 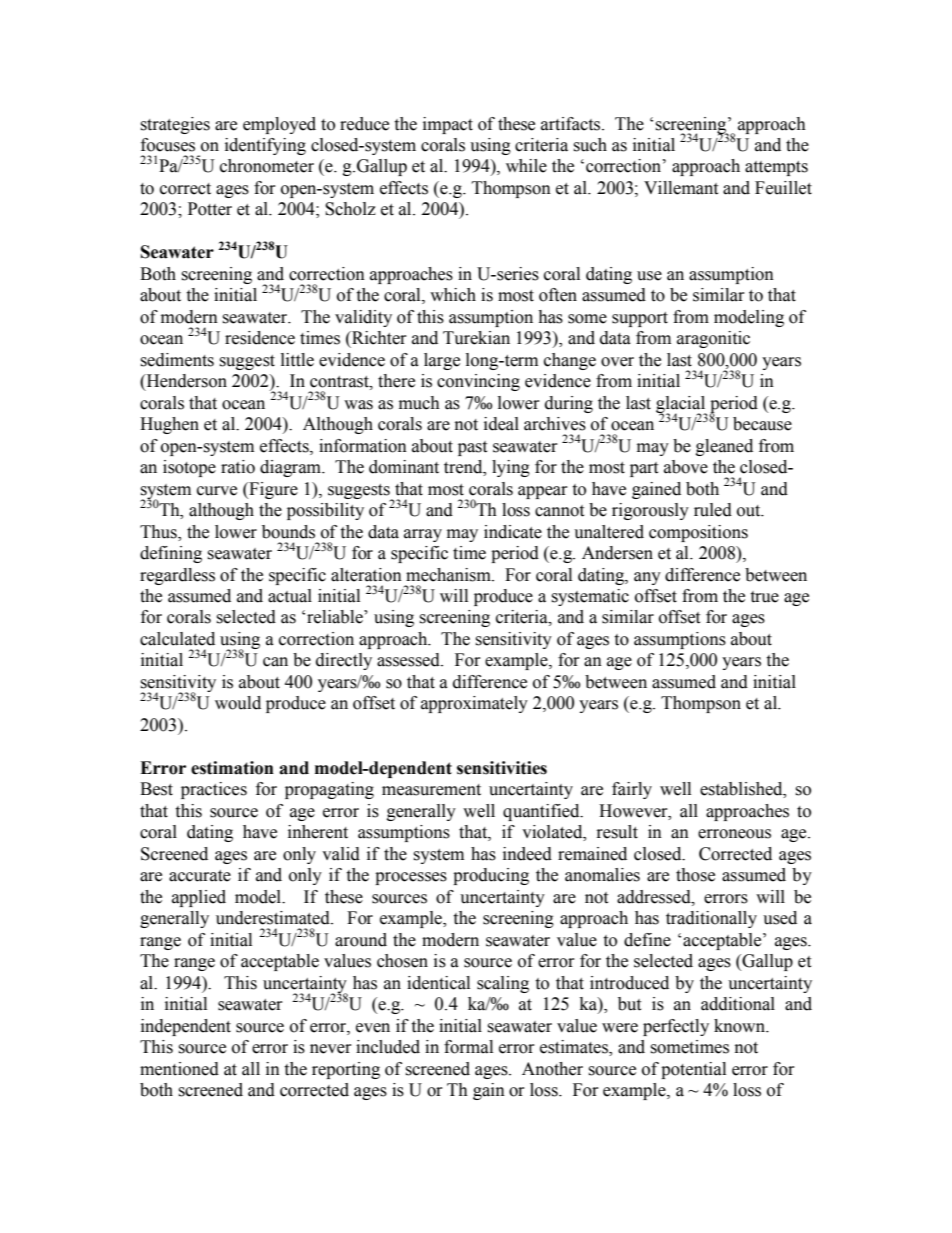 I want to click on mentioned, so click(x=179, y=1069).
